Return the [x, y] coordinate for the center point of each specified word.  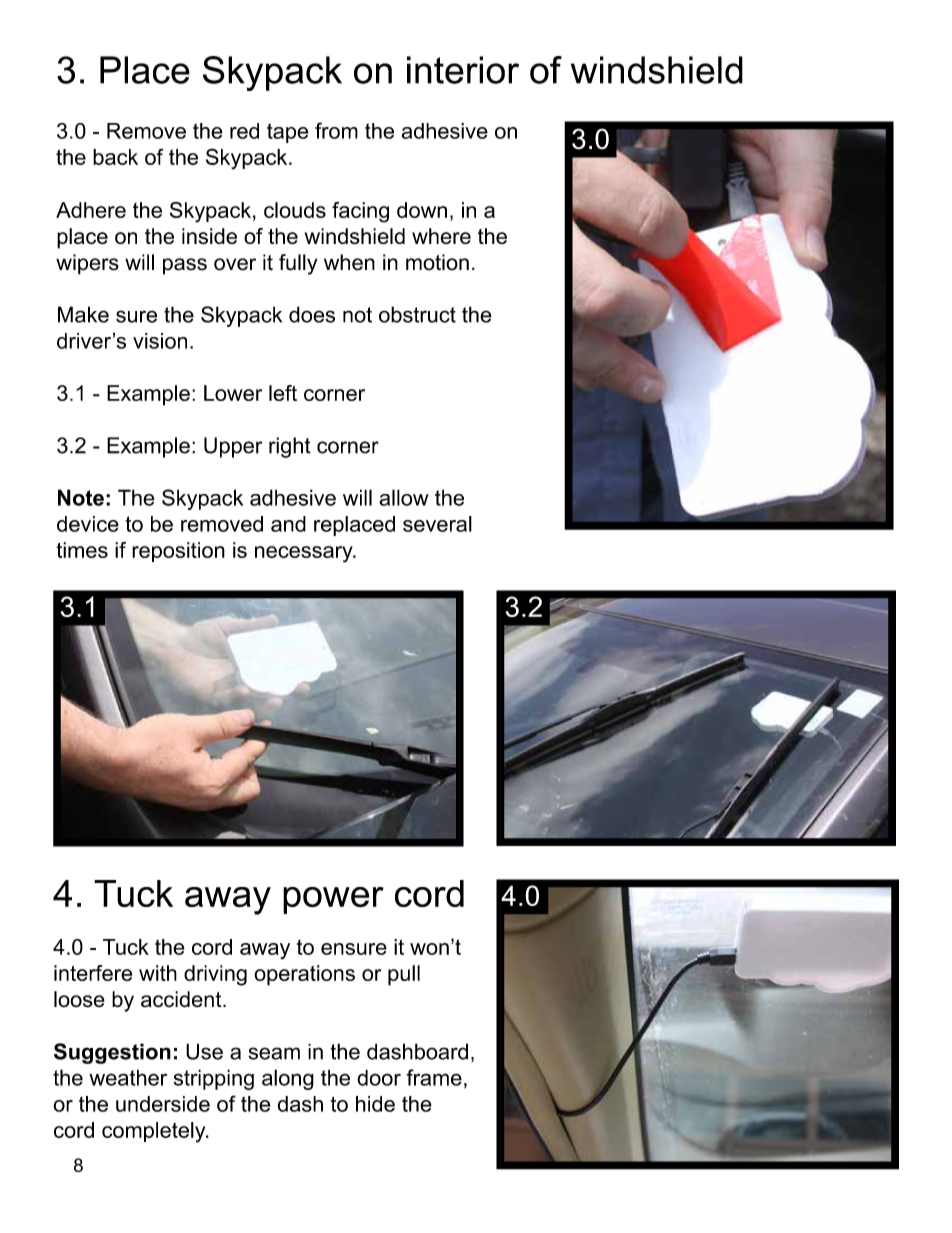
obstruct [417, 314]
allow [404, 497]
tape [287, 133]
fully [298, 264]
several [437, 524]
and [288, 524]
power [333, 900]
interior [463, 70]
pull [404, 975]
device [88, 524]
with [158, 973]
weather [128, 1077]
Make [83, 314]
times [82, 550]
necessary [305, 554]
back [115, 157]
